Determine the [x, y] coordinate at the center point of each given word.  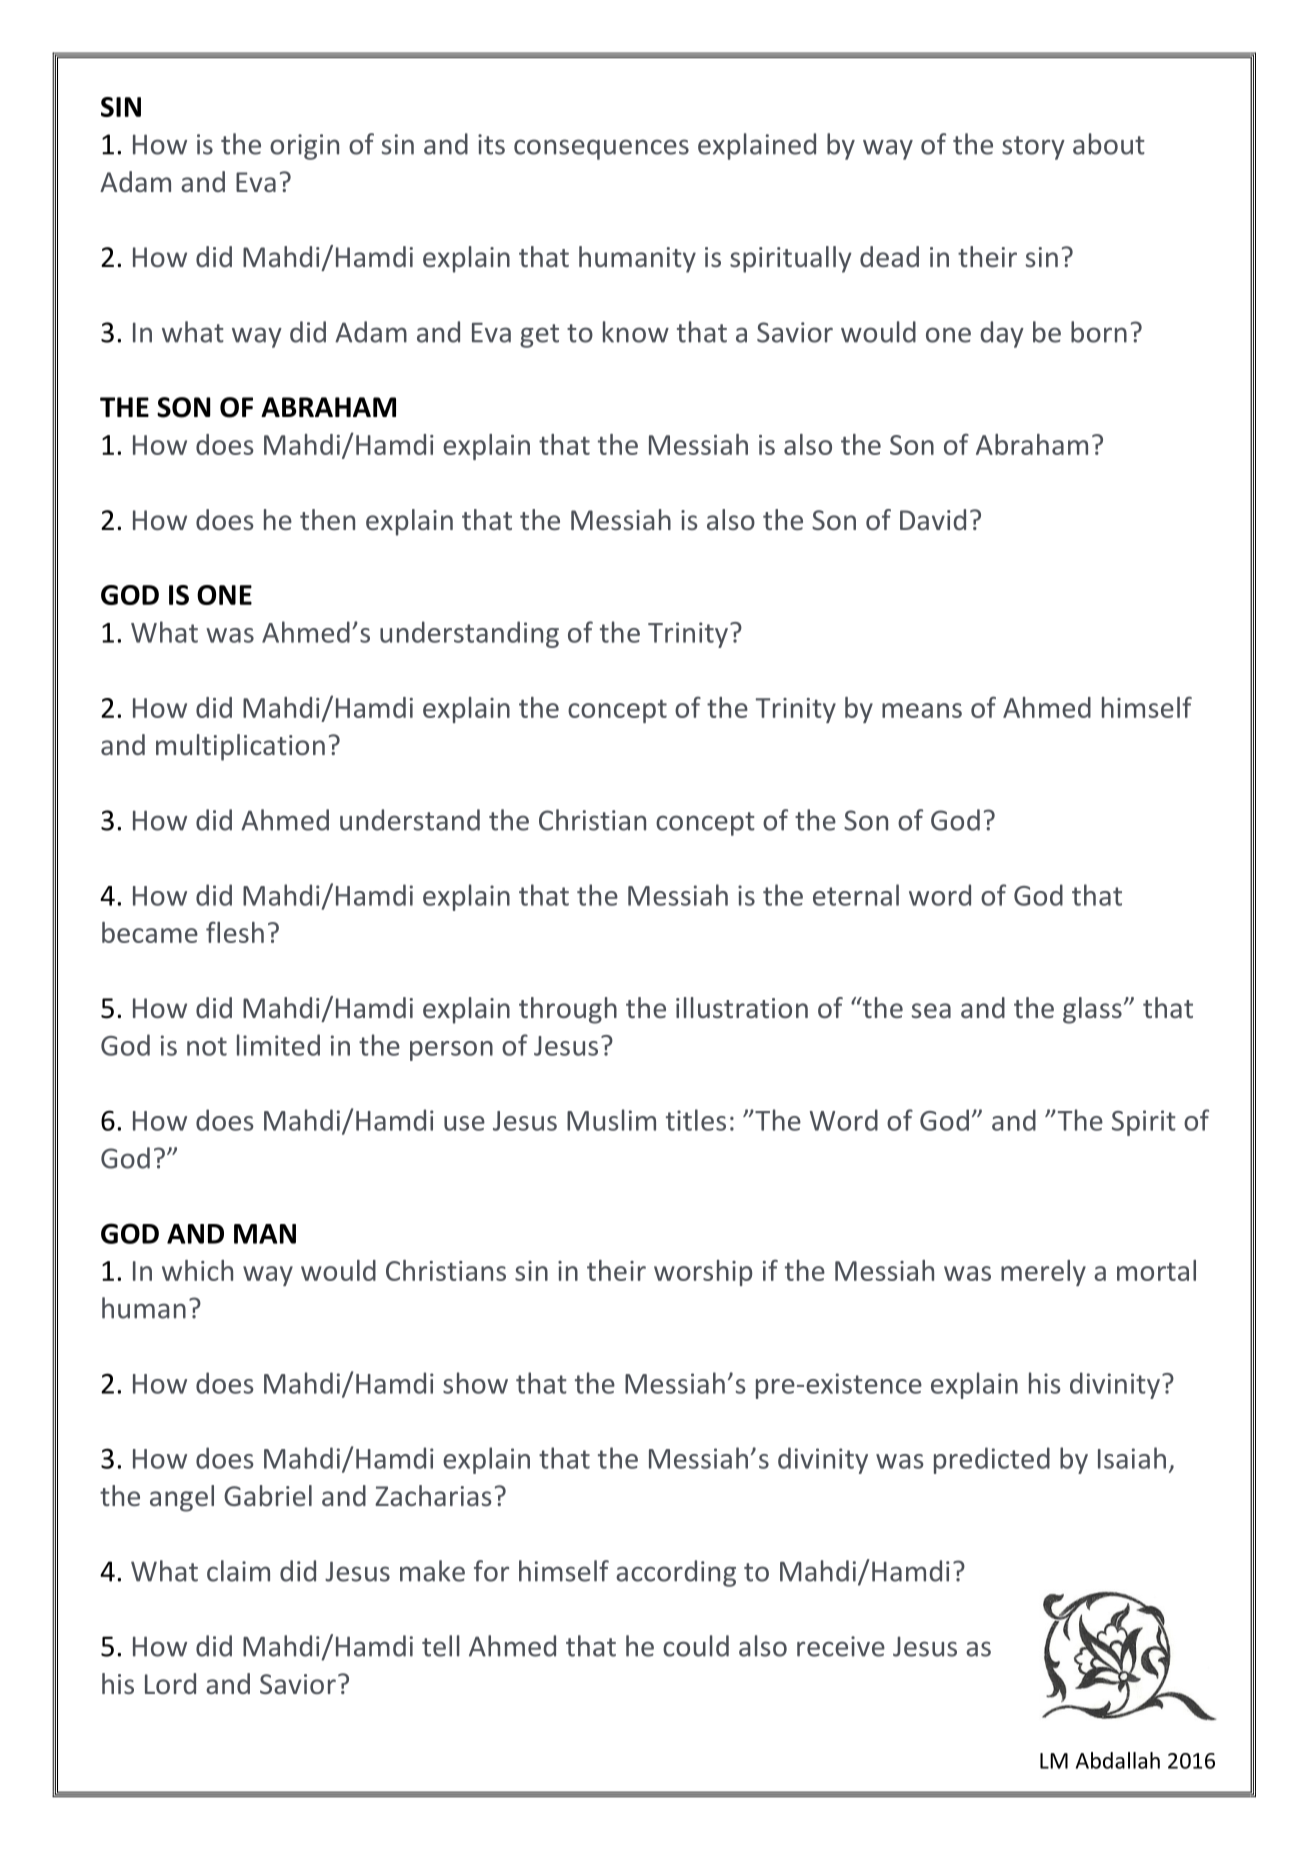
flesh [235, 932]
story [1033, 148]
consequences [601, 149]
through [568, 1010]
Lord [170, 1683]
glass [1092, 1010]
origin [304, 147]
